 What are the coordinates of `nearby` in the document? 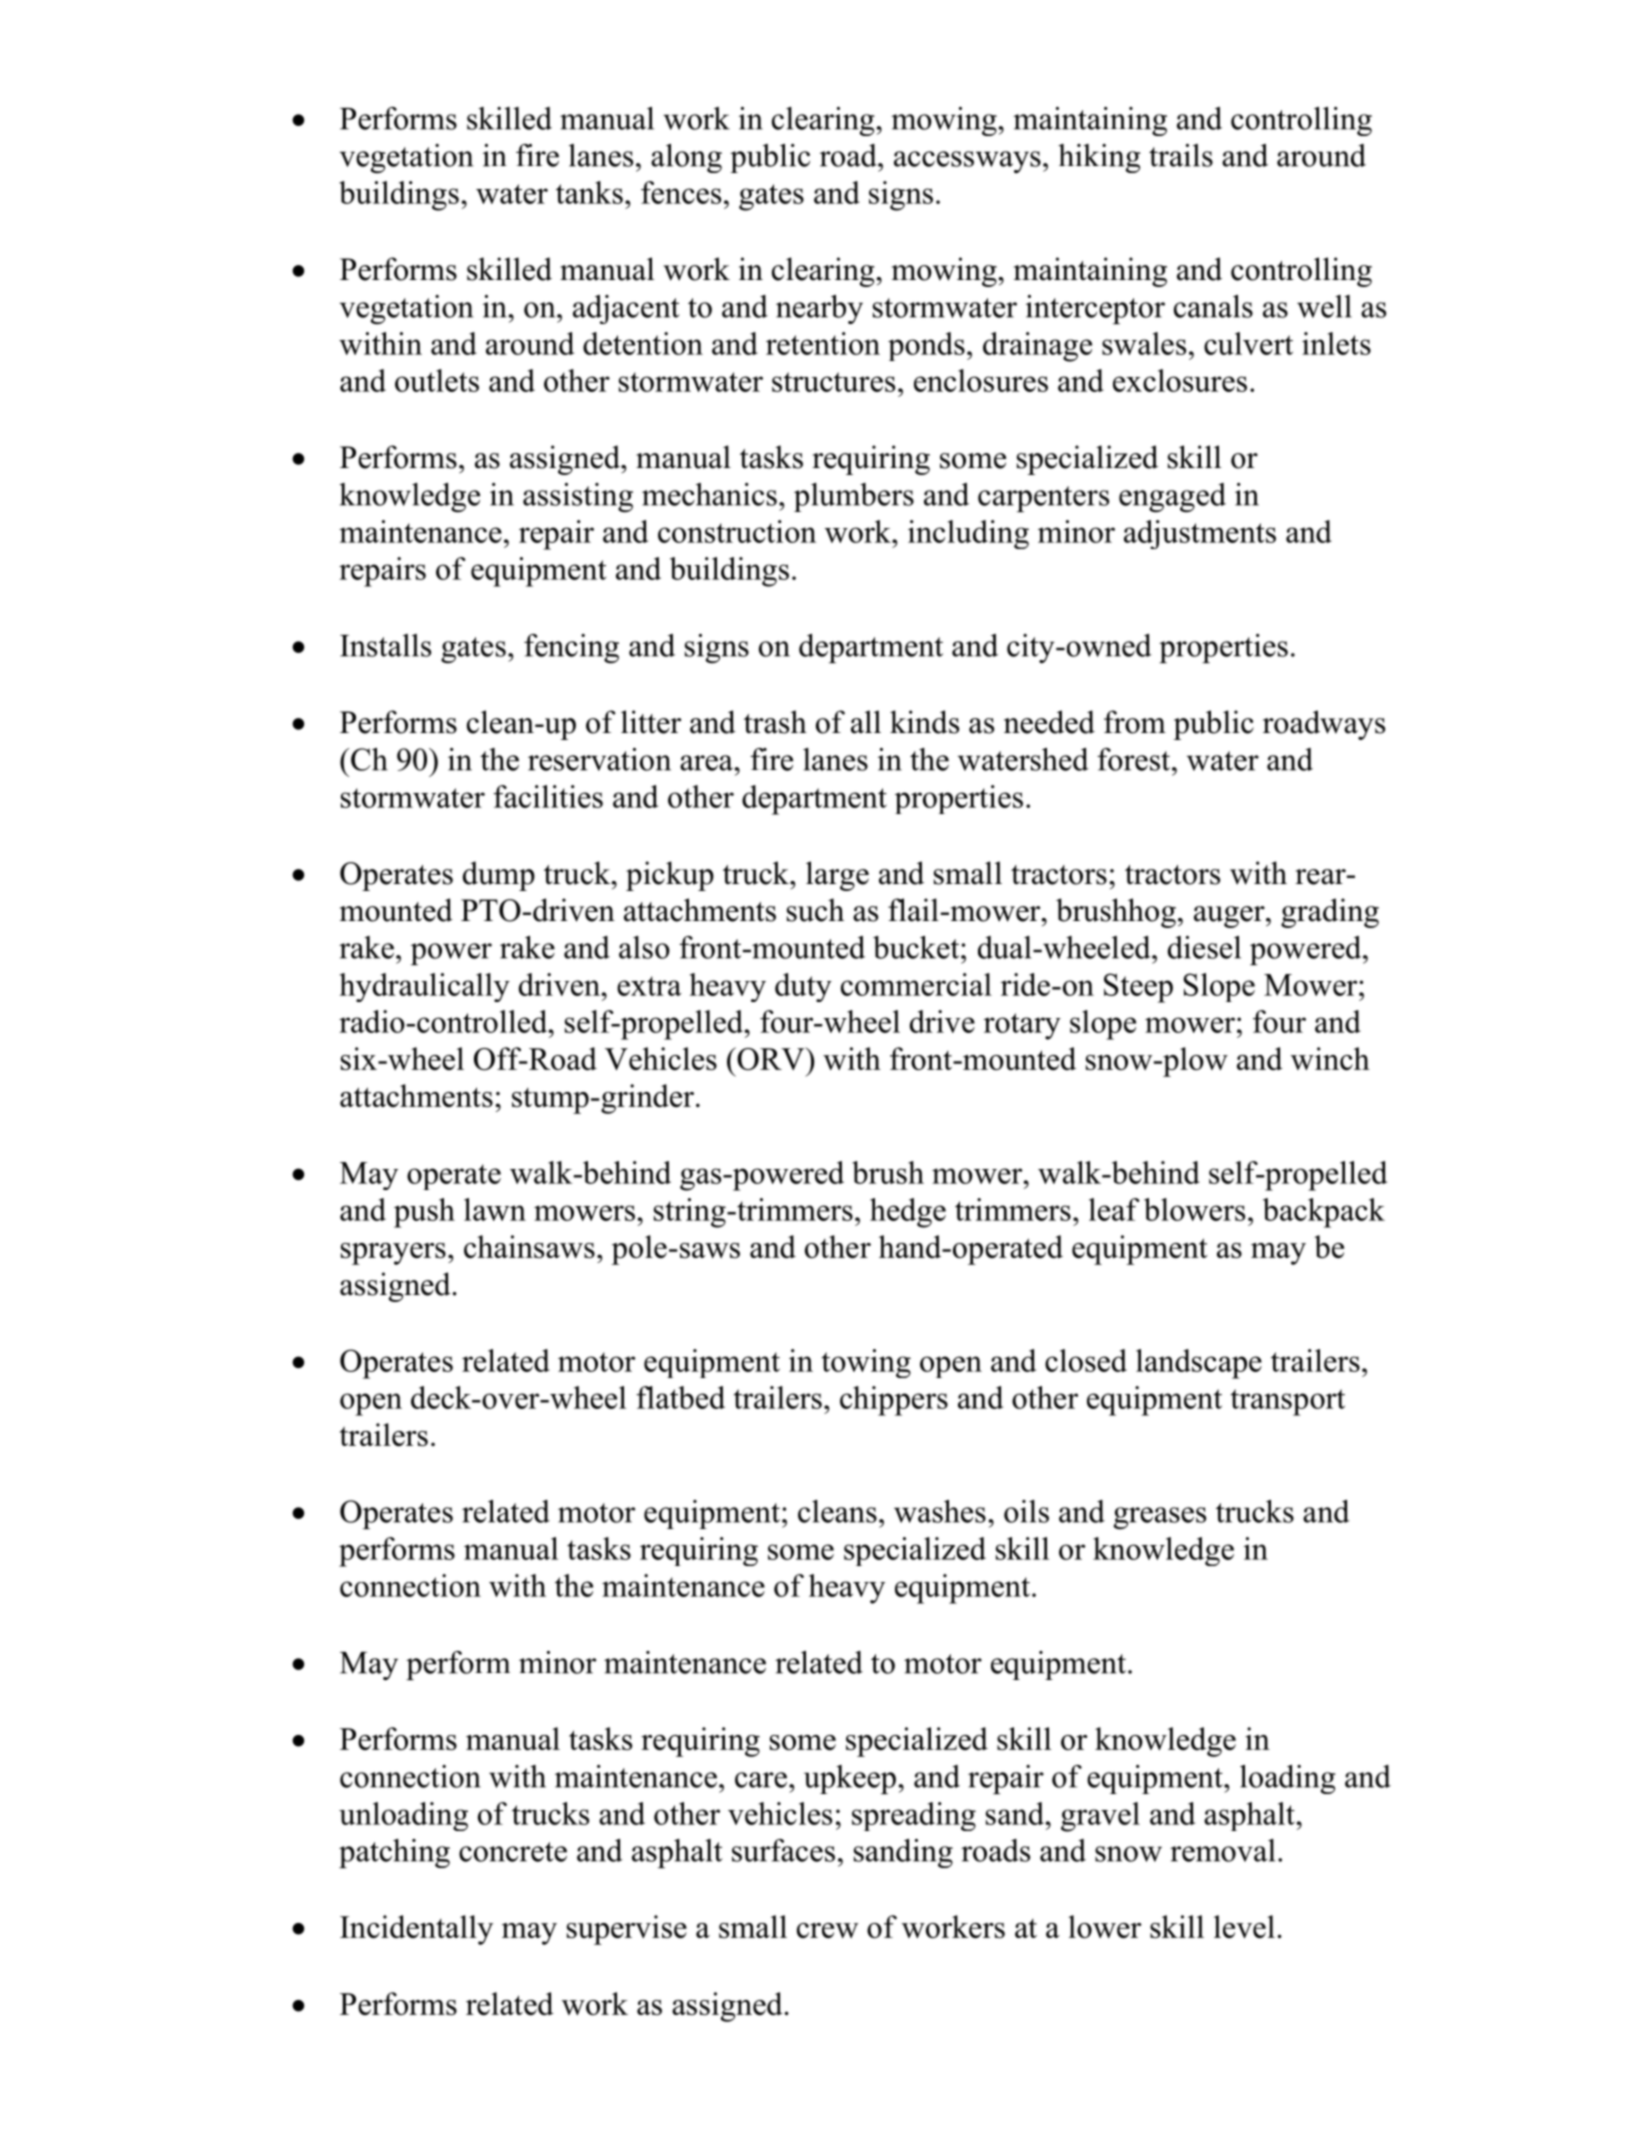 It's located at (819, 309).
